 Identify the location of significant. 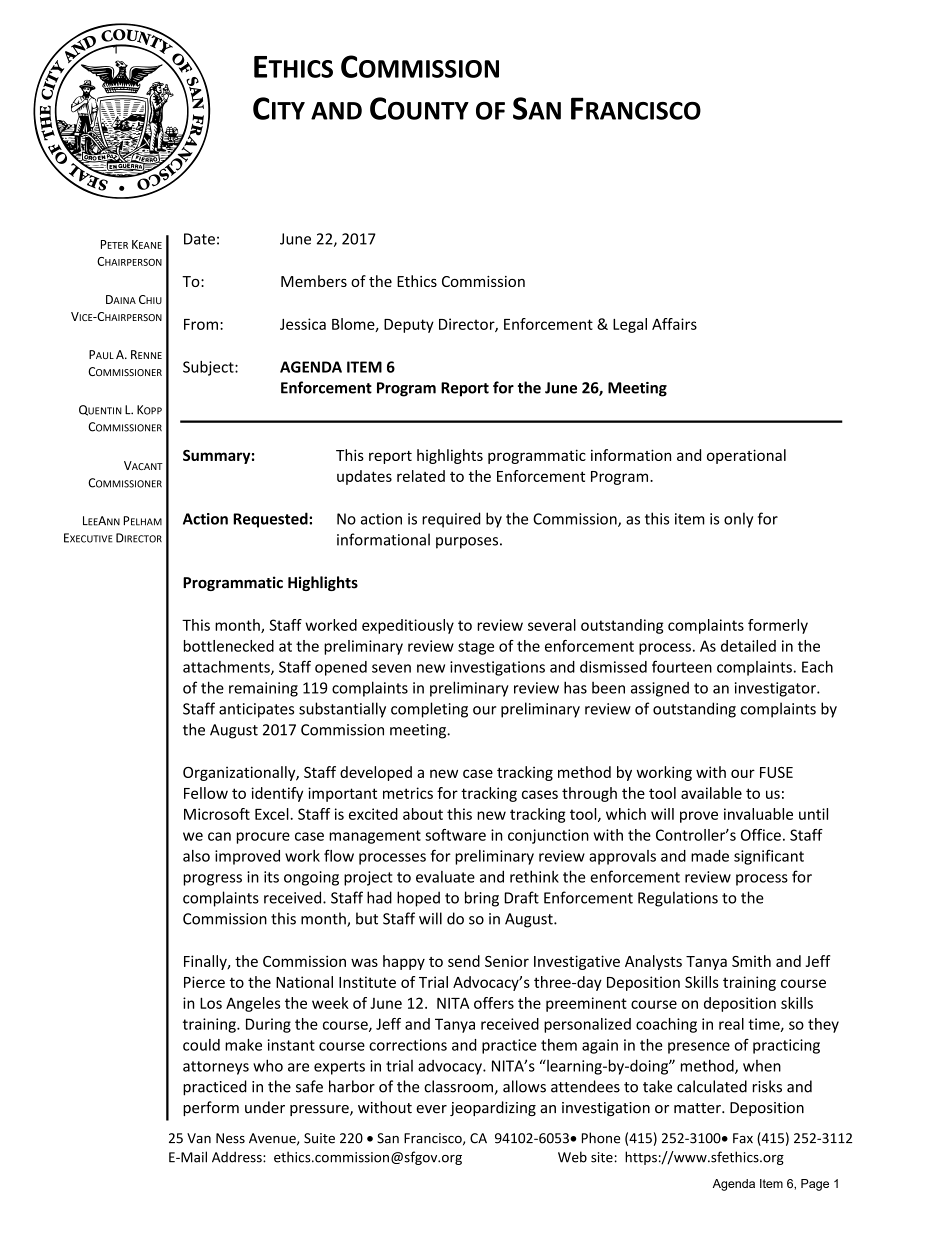
(769, 857).
